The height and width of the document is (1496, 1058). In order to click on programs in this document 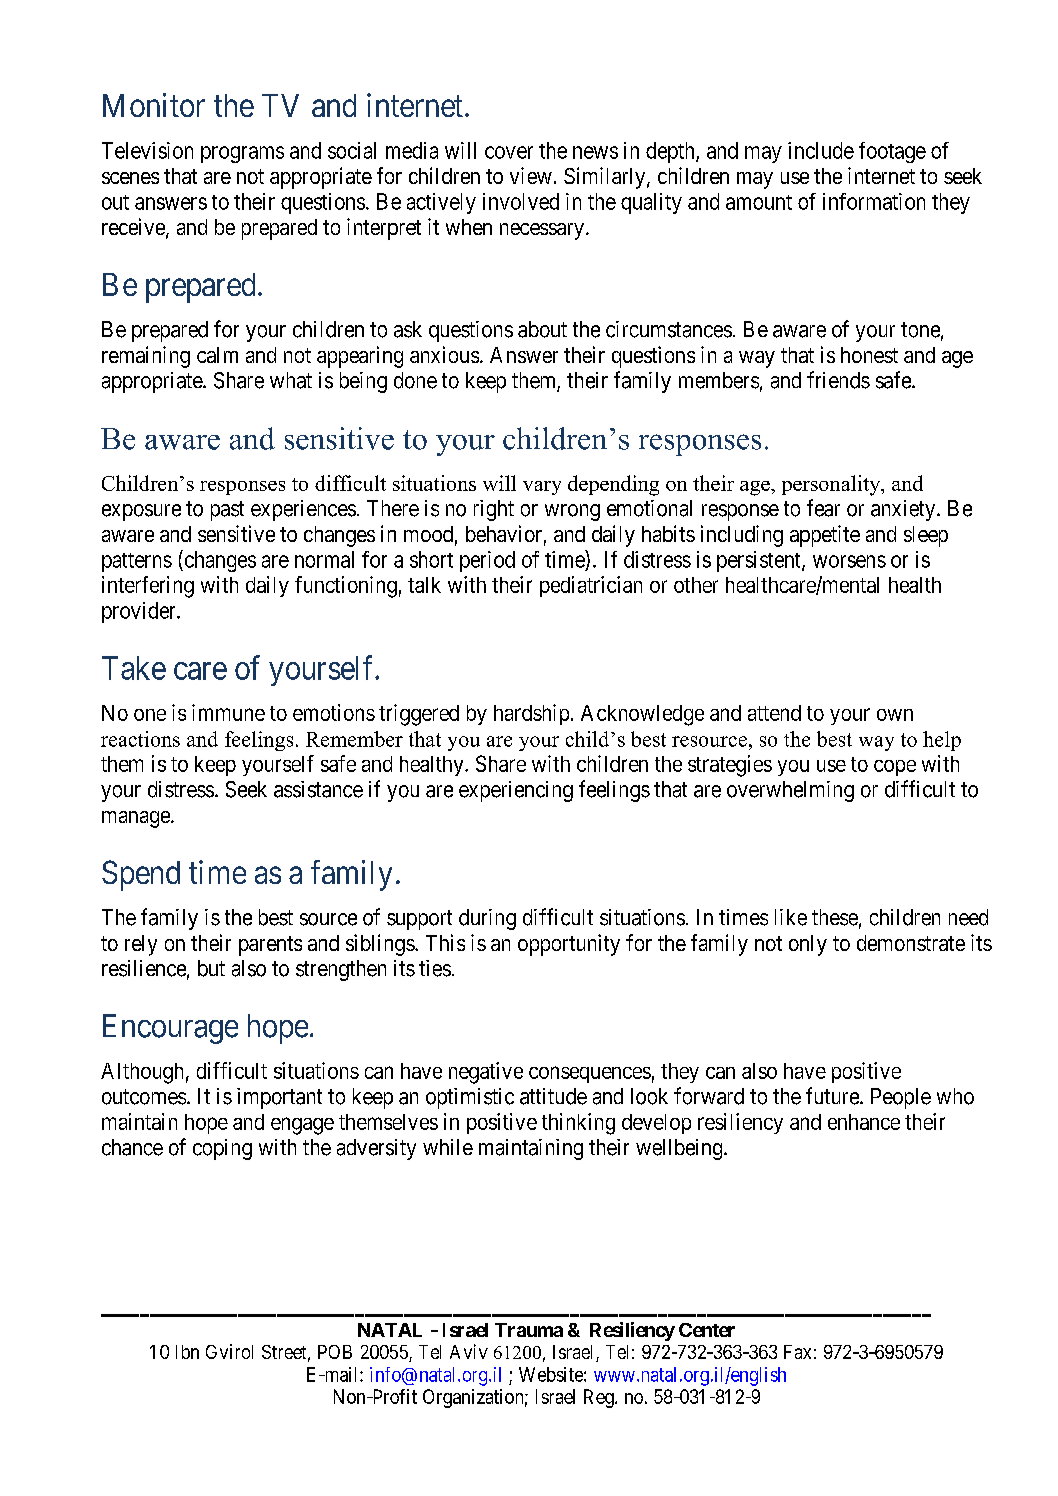, I will do `click(242, 154)`.
